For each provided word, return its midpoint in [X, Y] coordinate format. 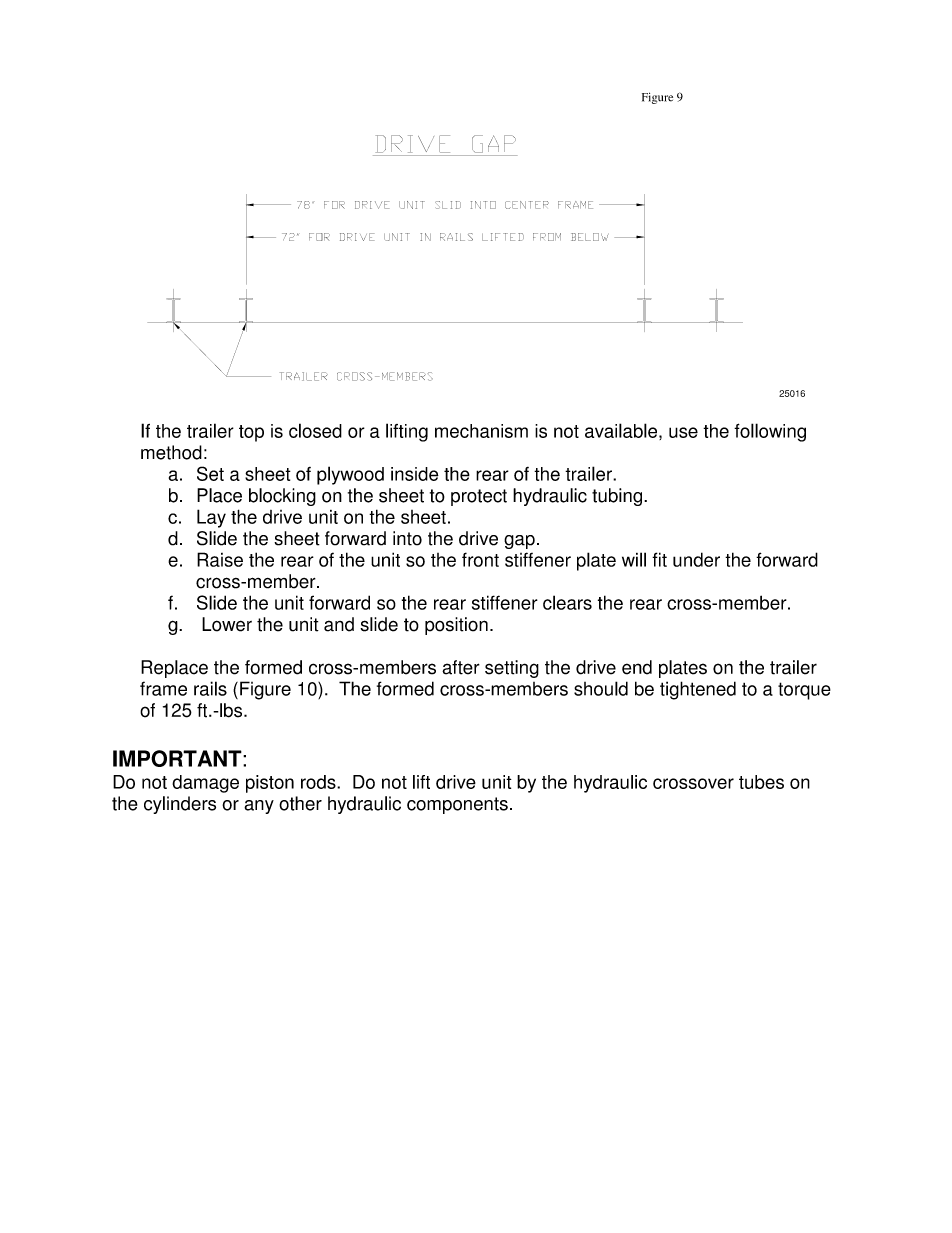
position [456, 626]
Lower [227, 624]
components [457, 805]
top [251, 433]
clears [567, 602]
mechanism [481, 431]
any [259, 807]
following [770, 432]
